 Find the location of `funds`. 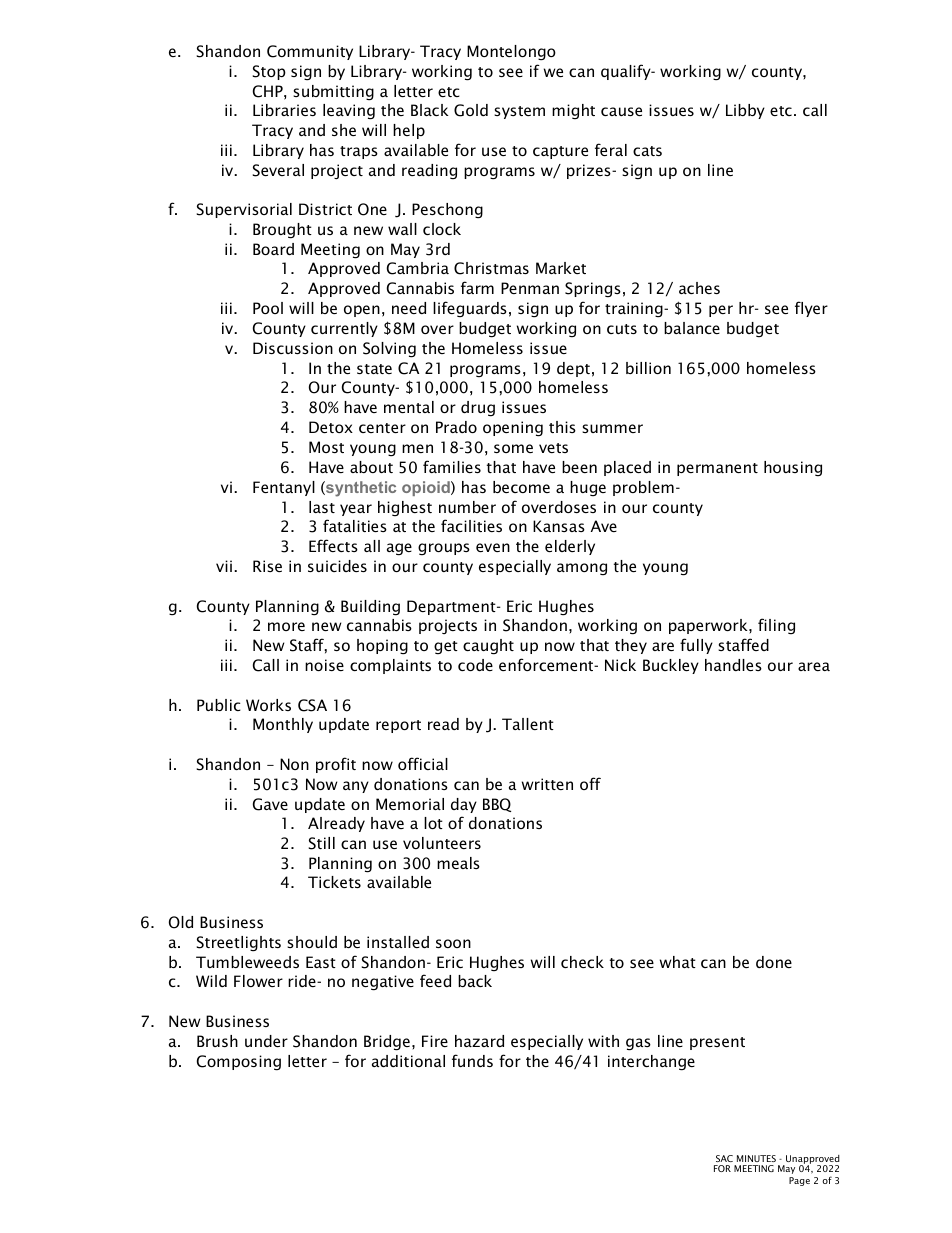

funds is located at coordinates (472, 1060).
